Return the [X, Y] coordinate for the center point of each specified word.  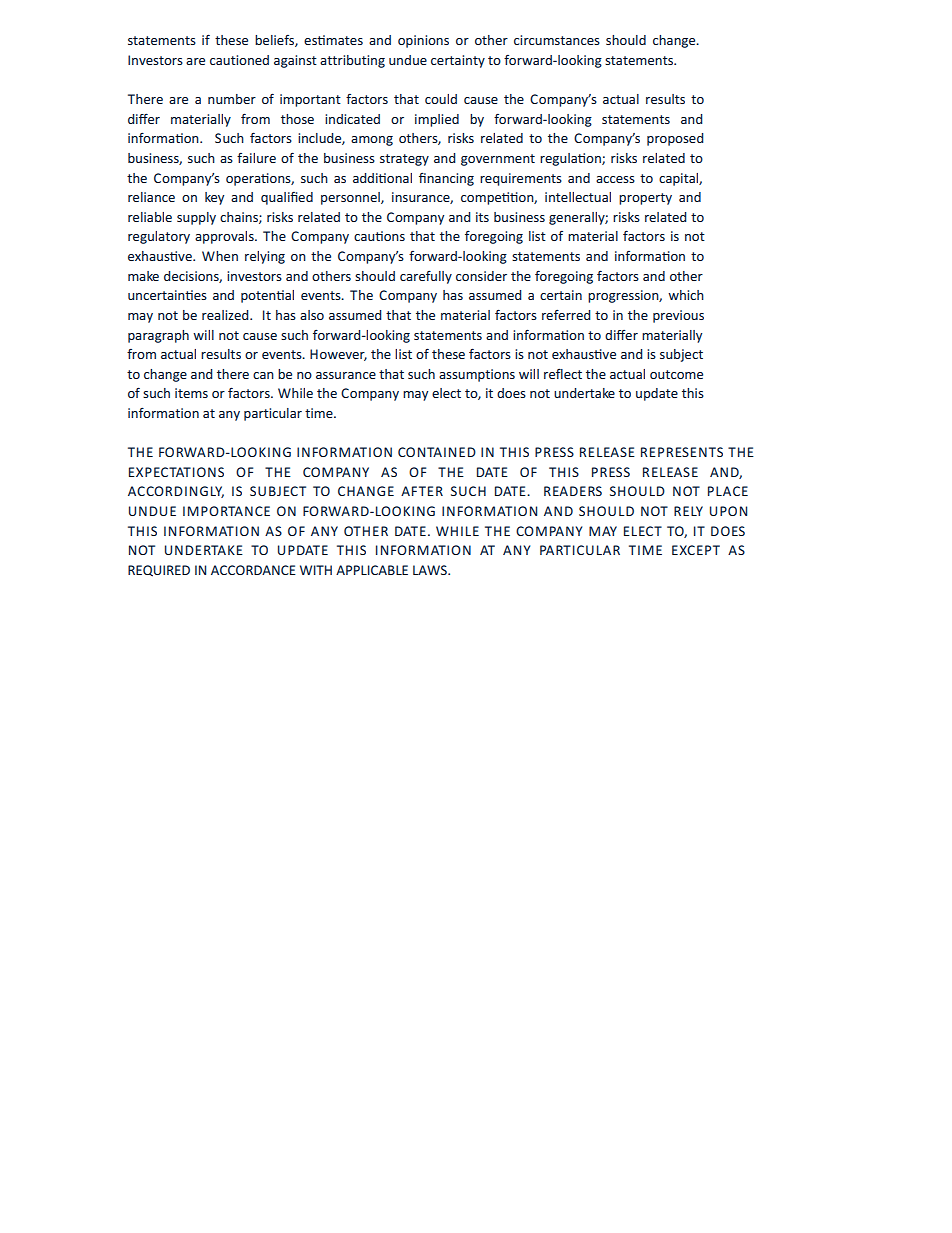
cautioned [239, 60]
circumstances [557, 40]
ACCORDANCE [253, 570]
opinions [423, 41]
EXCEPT [696, 550]
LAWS [431, 570]
